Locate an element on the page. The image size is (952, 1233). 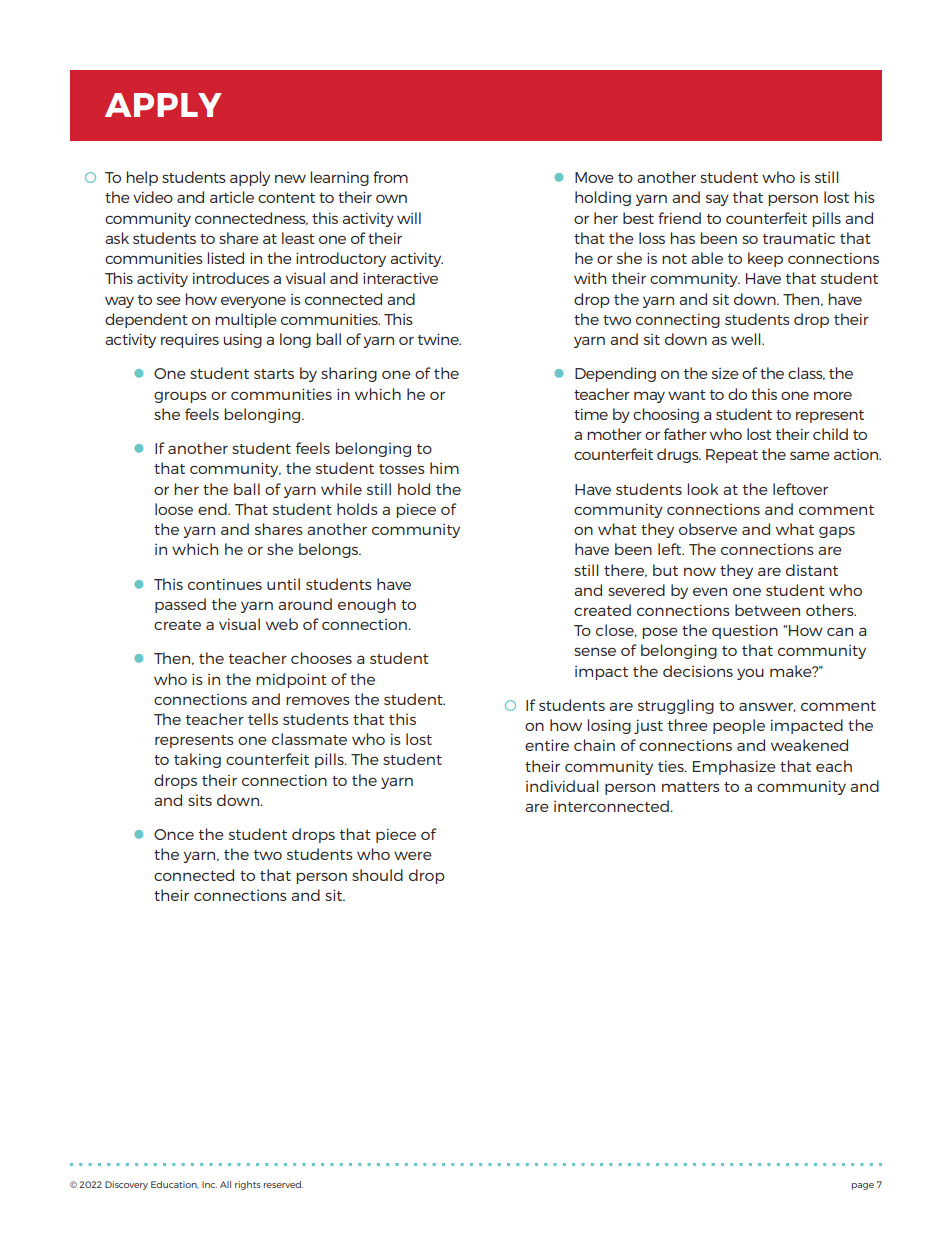
article is located at coordinates (232, 197).
